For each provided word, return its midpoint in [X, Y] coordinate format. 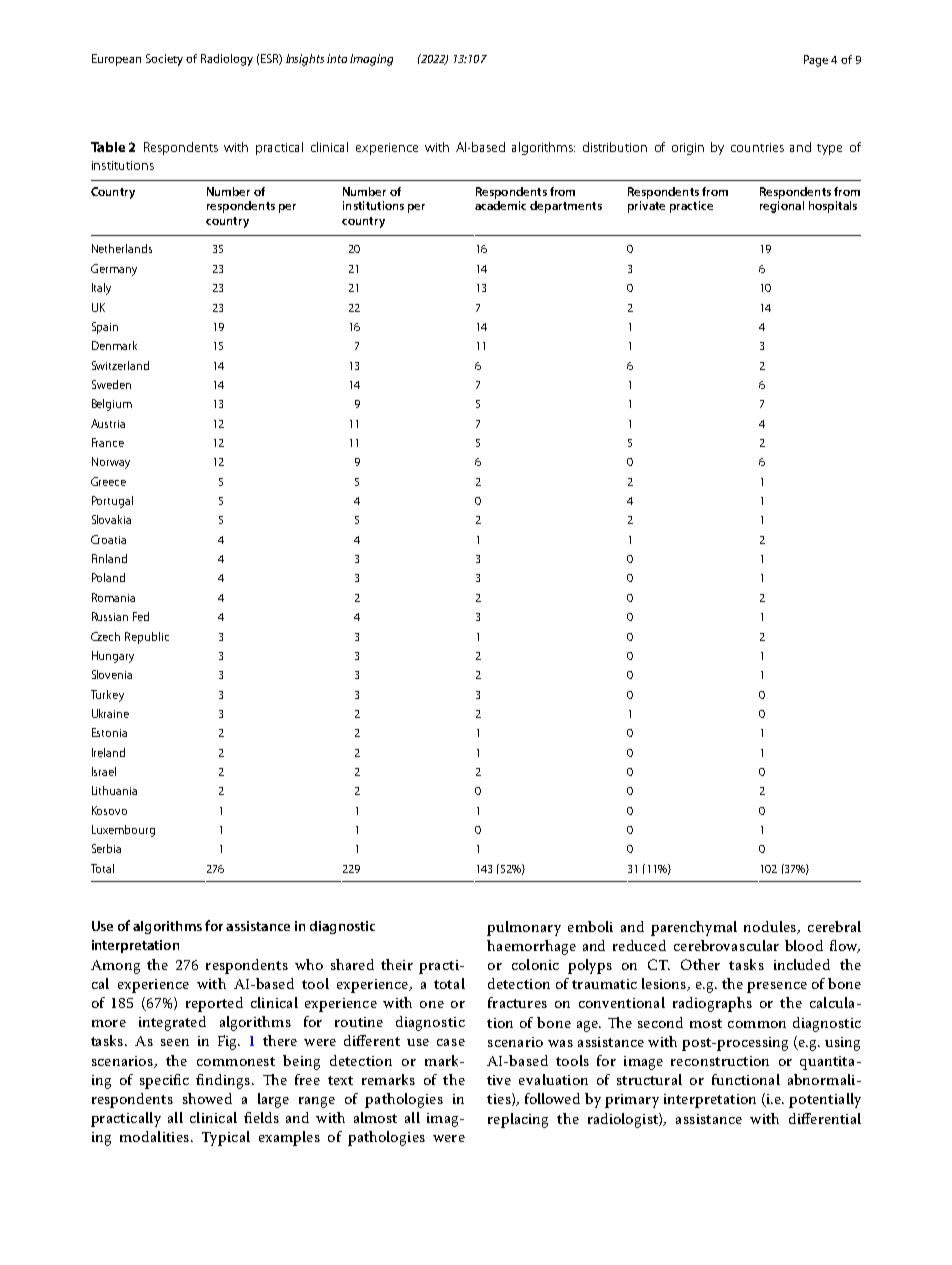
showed [207, 1098]
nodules [771, 927]
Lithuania [114, 790]
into [337, 58]
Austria [108, 423]
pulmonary [524, 928]
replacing [518, 1120]
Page [816, 61]
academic [500, 205]
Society [164, 60]
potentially [825, 1100]
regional [782, 207]
